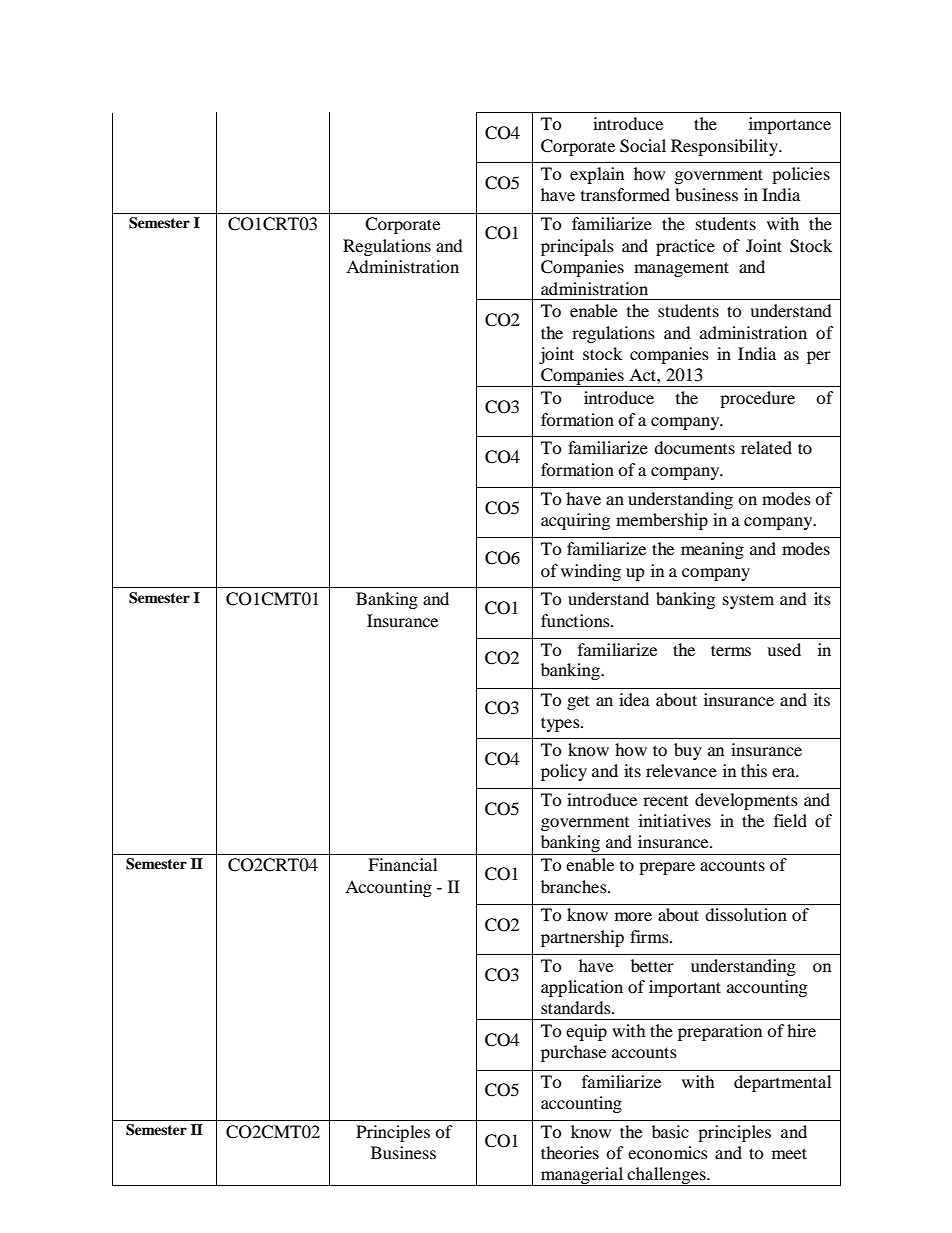 This document has width=952, height=1233. What do you see at coordinates (790, 125) in the document?
I see `importance` at bounding box center [790, 125].
